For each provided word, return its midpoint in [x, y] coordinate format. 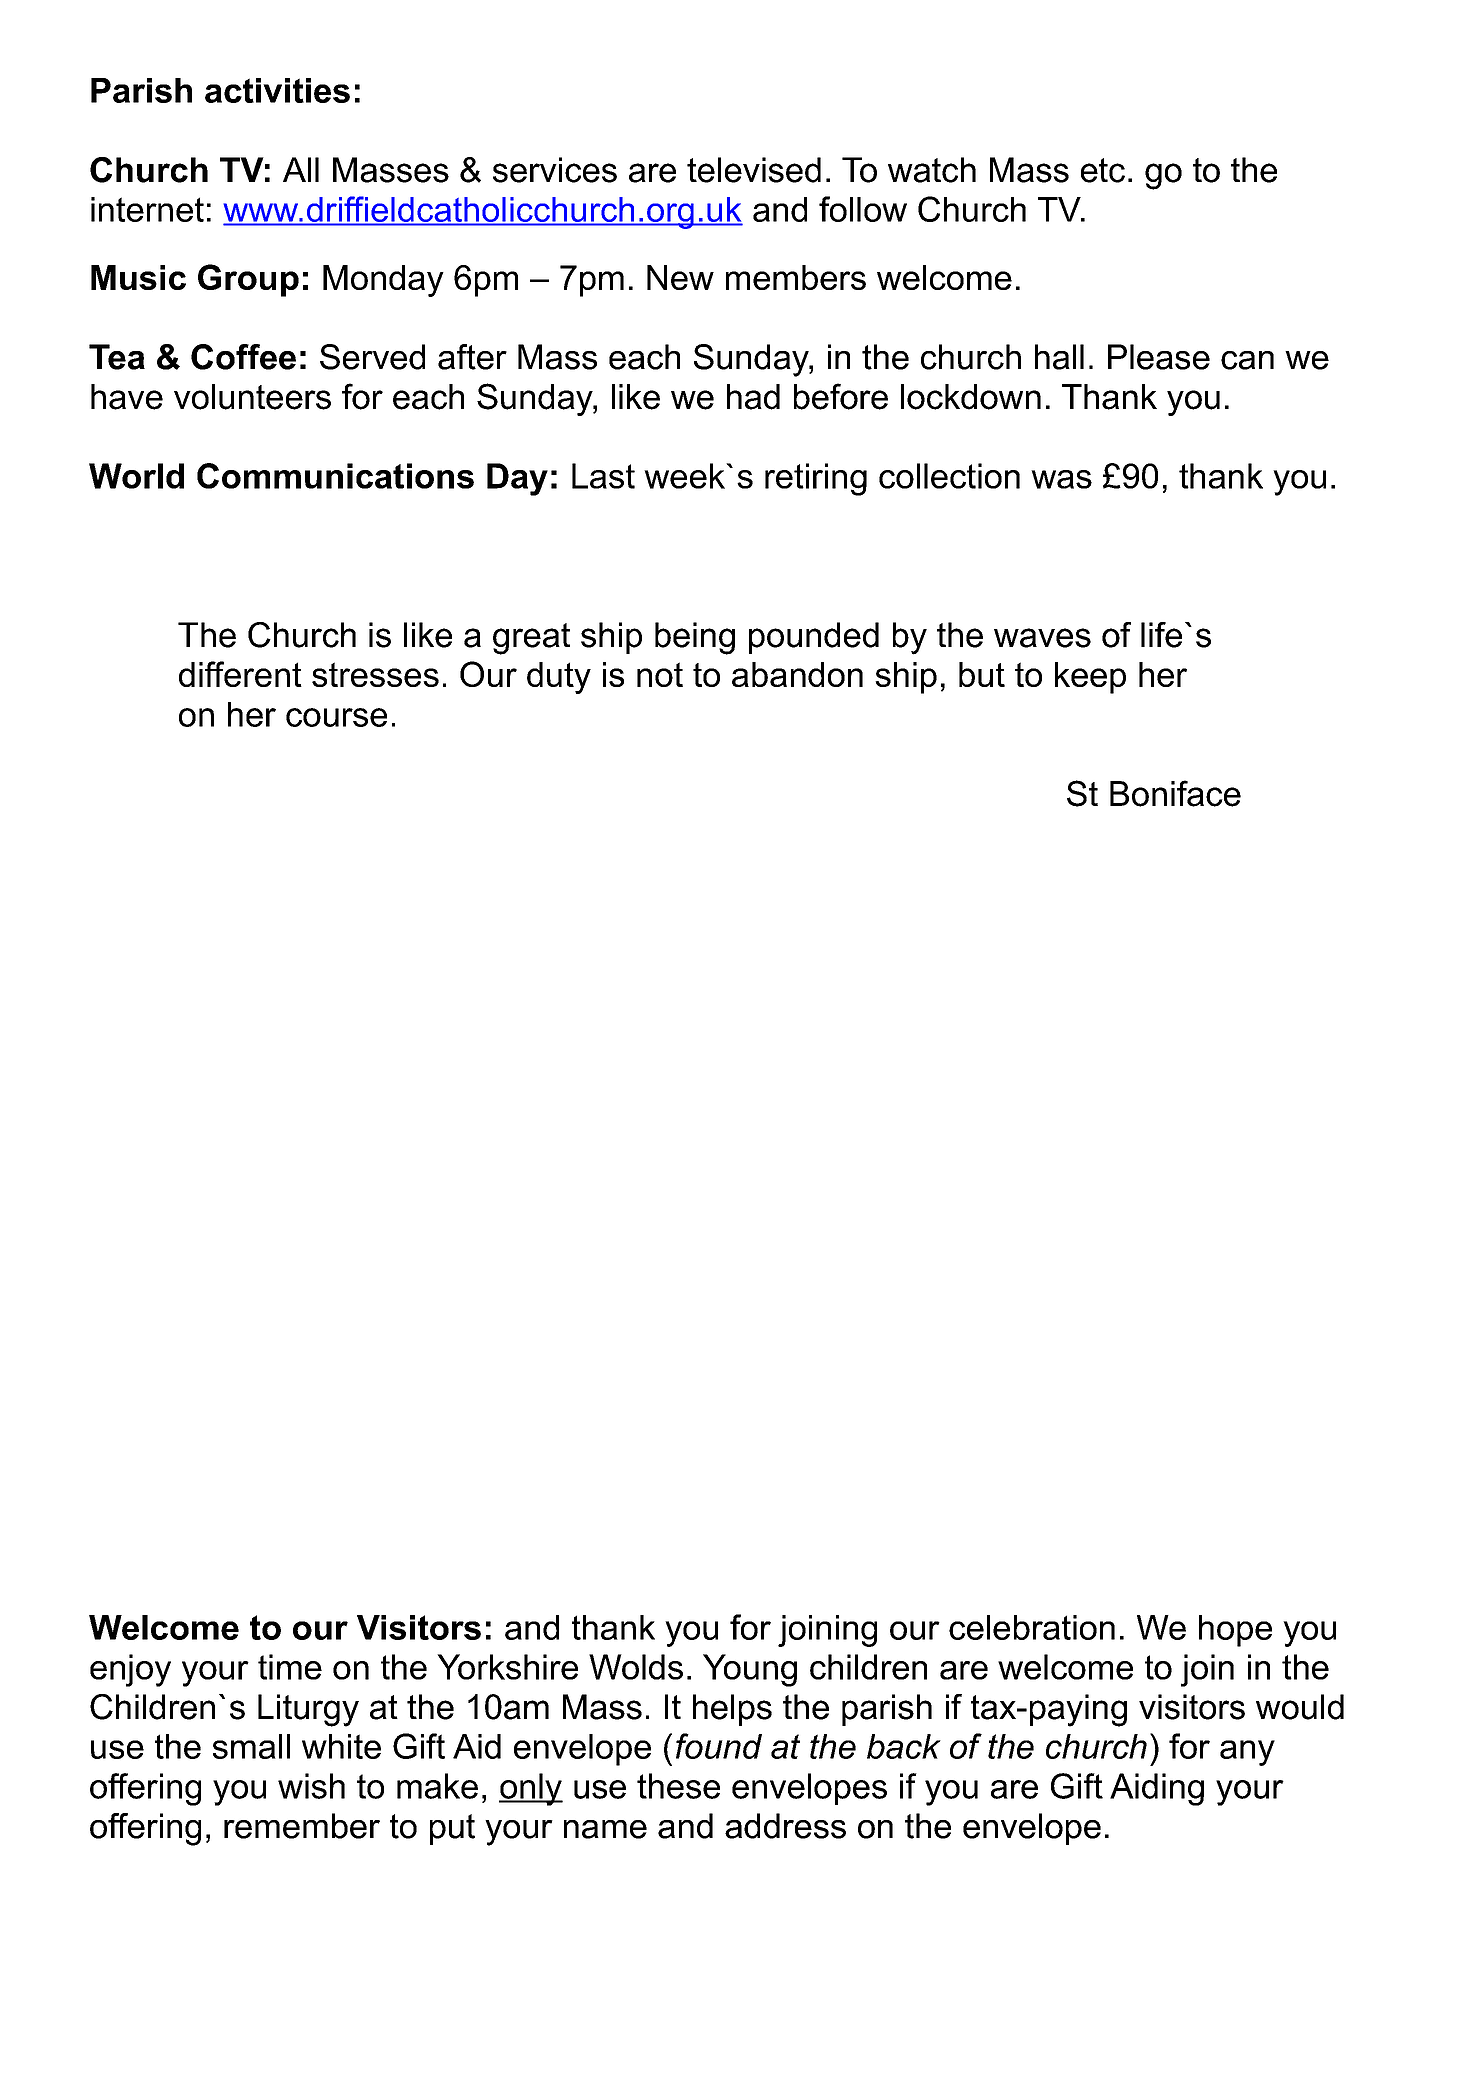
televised [754, 170]
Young [750, 1670]
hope [1235, 1631]
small [251, 1746]
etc [1103, 170]
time [290, 1667]
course [336, 717]
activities [277, 90]
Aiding [1157, 1789]
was [1061, 479]
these [678, 1786]
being [695, 638]
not [660, 674]
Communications [335, 476]
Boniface [1175, 793]
